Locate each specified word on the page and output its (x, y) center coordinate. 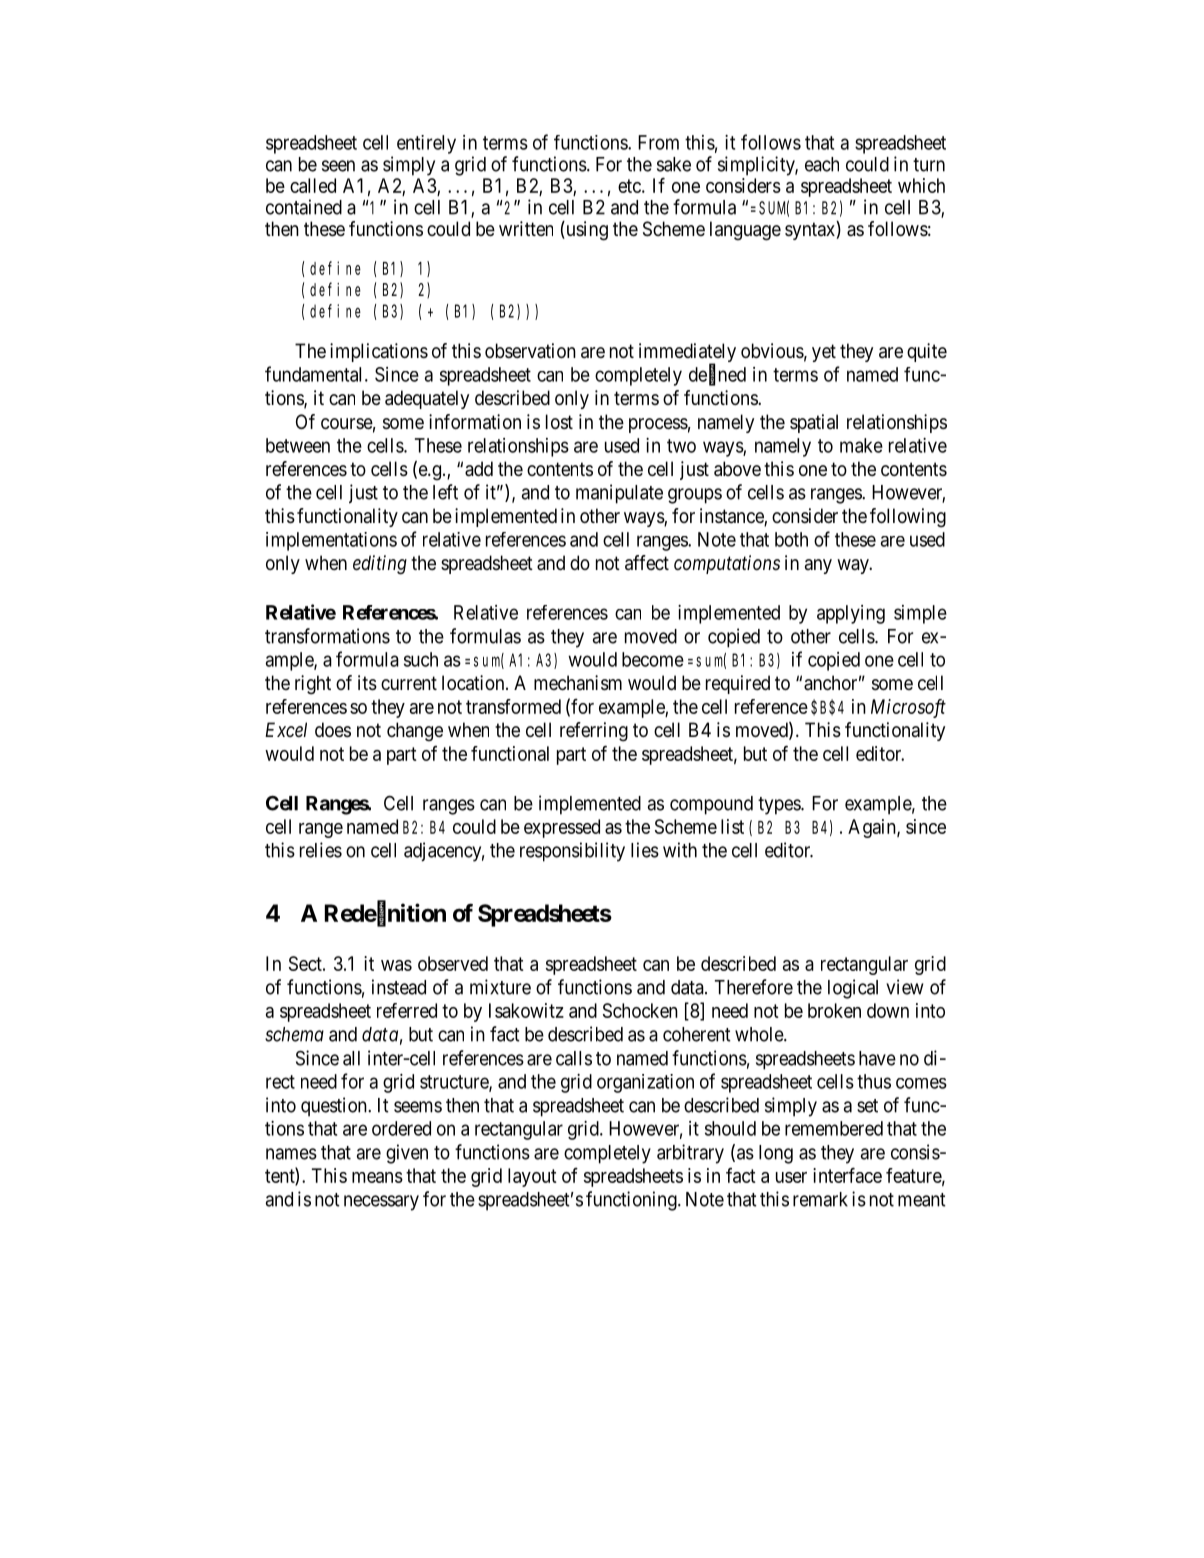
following (908, 518)
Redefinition (385, 913)
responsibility (572, 852)
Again (873, 828)
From (658, 142)
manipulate (619, 494)
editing (380, 565)
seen (338, 166)
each (822, 164)
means (377, 1177)
